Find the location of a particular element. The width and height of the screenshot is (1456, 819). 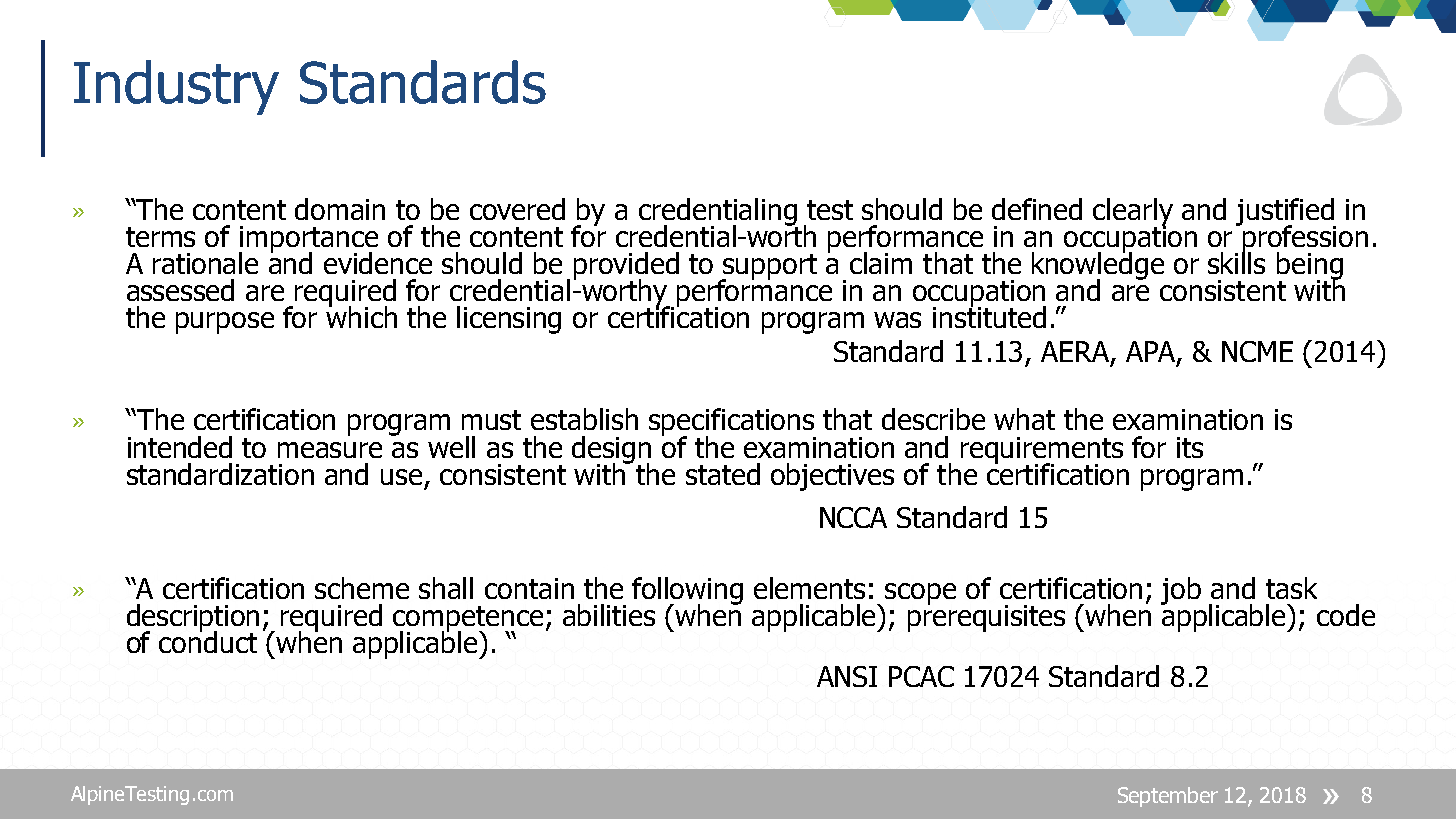

job is located at coordinates (1181, 591).
